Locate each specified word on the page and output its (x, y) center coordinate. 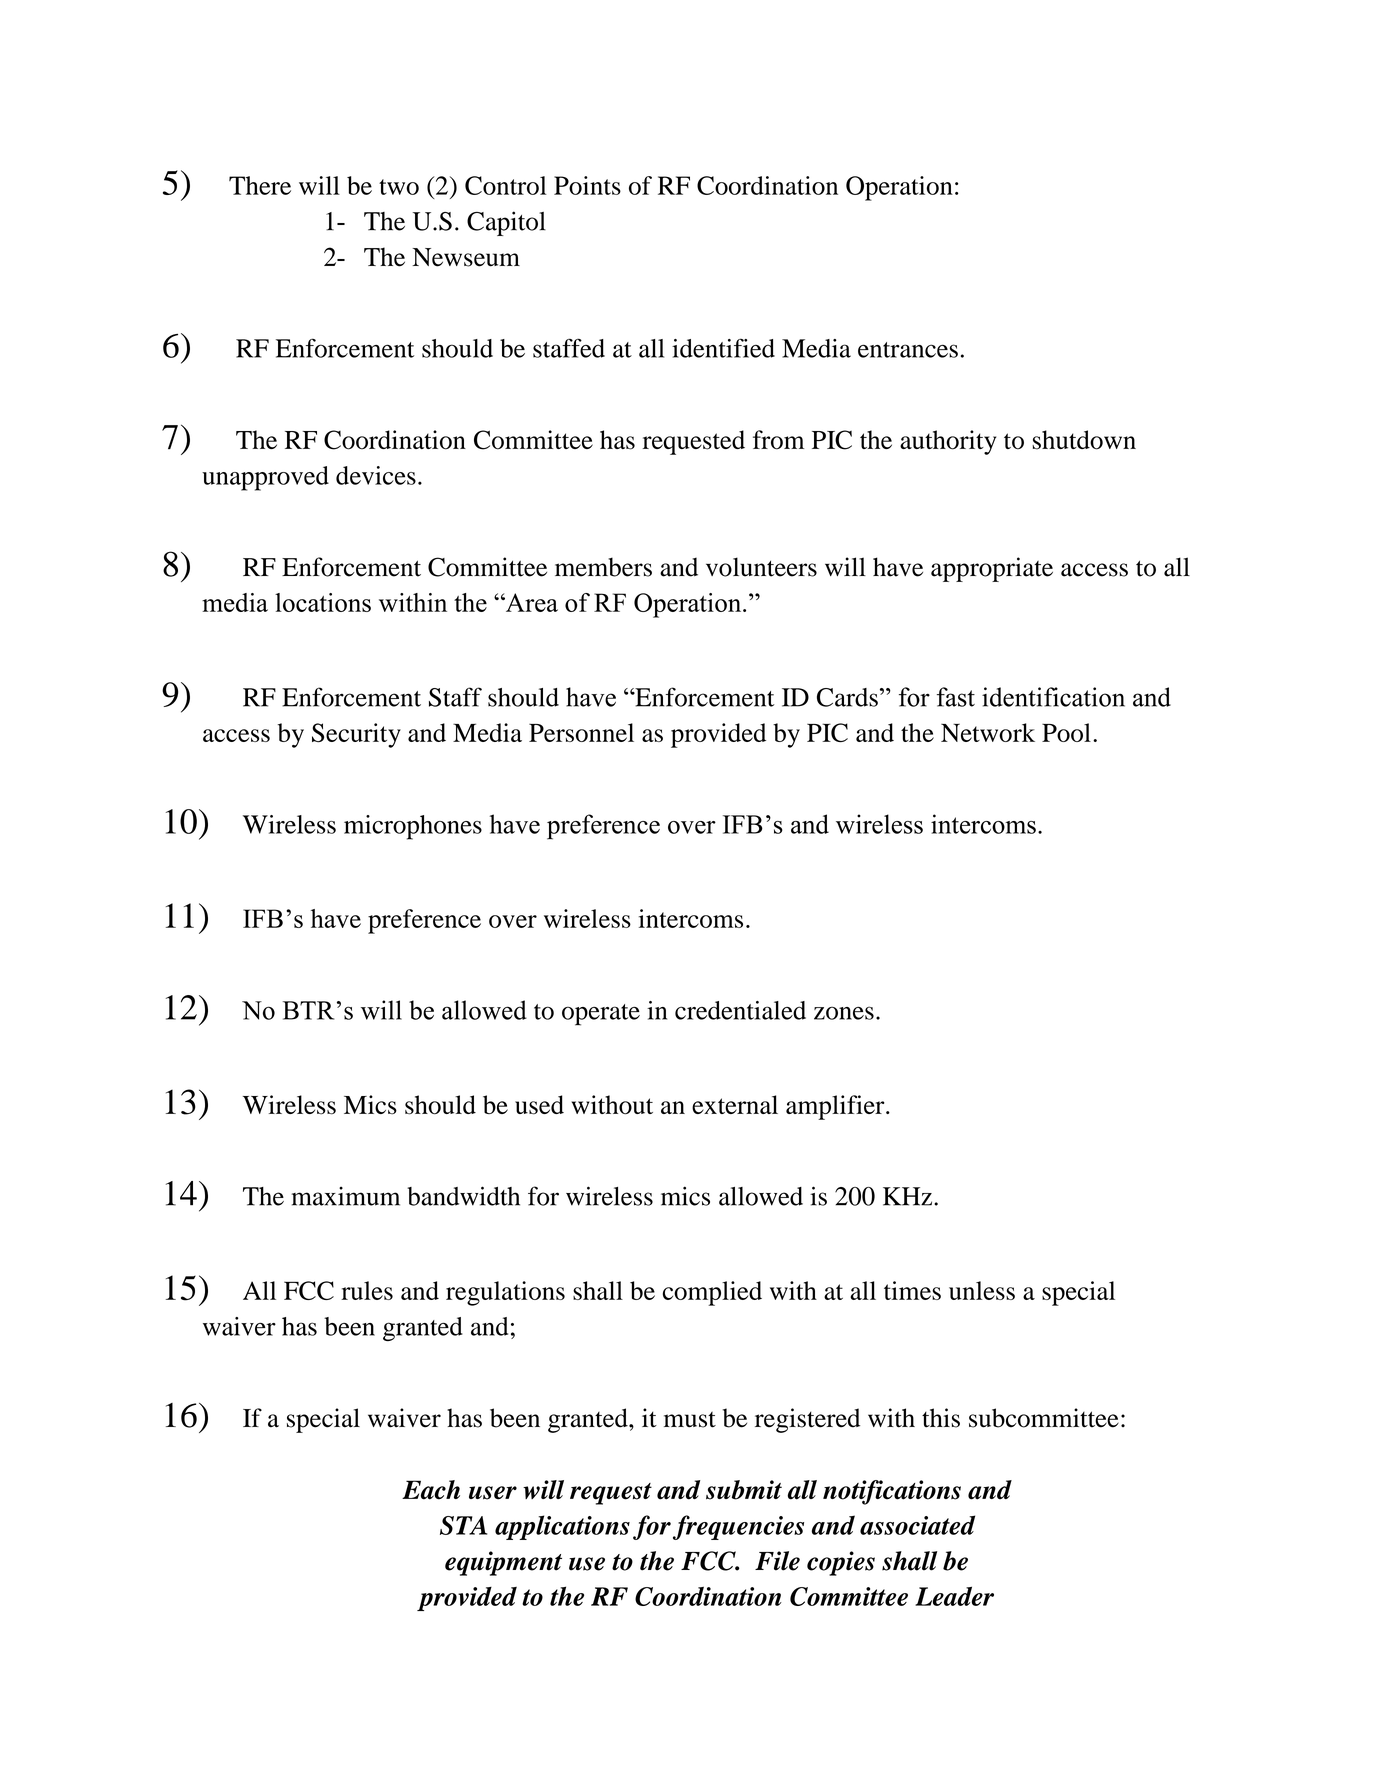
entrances (908, 350)
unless (982, 1290)
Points (587, 185)
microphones (413, 827)
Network (988, 732)
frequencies (738, 1527)
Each (431, 1490)
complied (712, 1293)
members (603, 567)
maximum (345, 1196)
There (260, 185)
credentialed (740, 1010)
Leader (954, 1596)
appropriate (992, 569)
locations (323, 602)
